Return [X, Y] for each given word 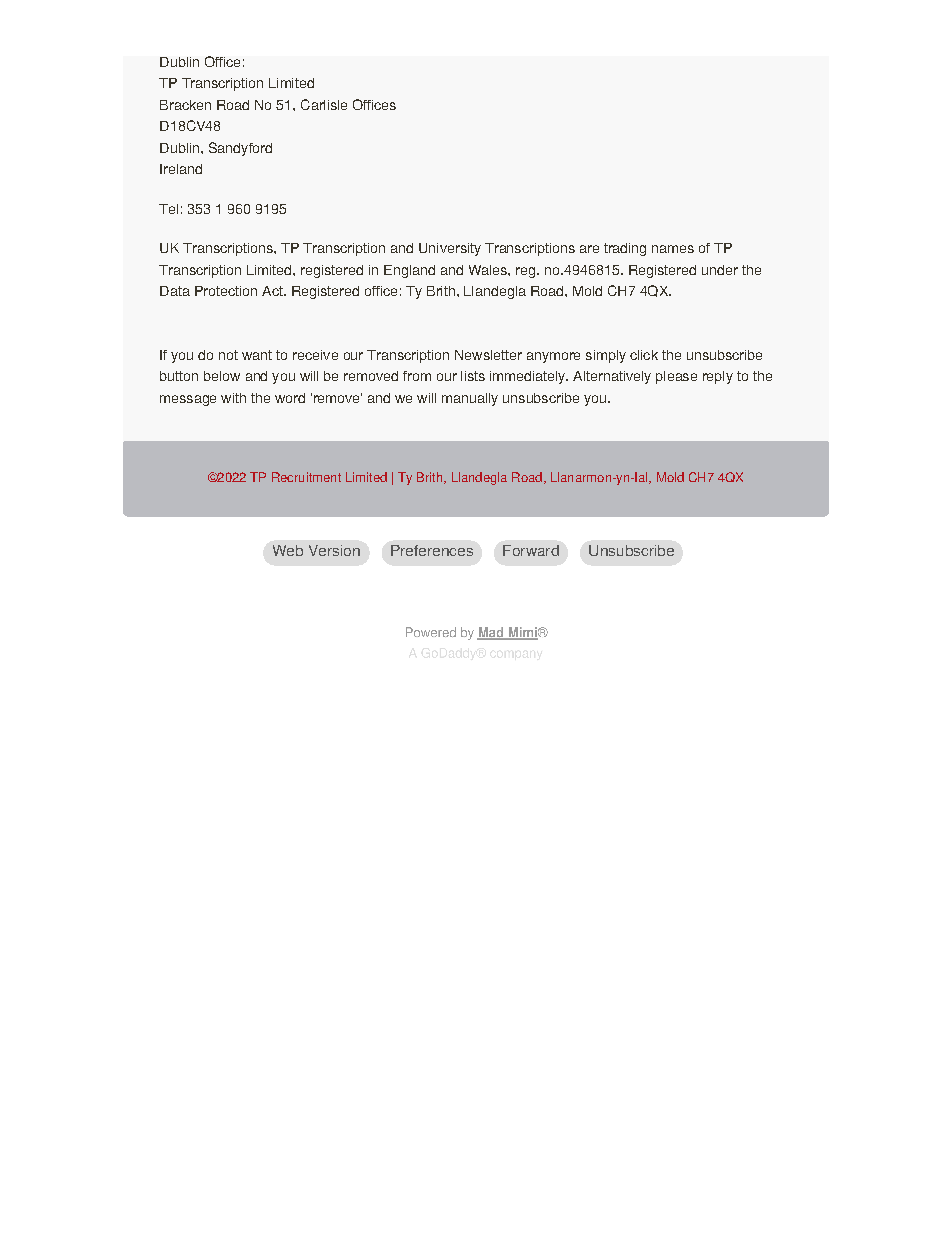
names [673, 249]
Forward [531, 550]
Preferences [432, 550]
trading [625, 249]
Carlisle [324, 104]
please [676, 377]
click [644, 355]
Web [288, 550]
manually [470, 399]
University [450, 249]
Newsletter [488, 355]
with [233, 398]
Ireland [181, 169]
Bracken [185, 105]
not [228, 355]
